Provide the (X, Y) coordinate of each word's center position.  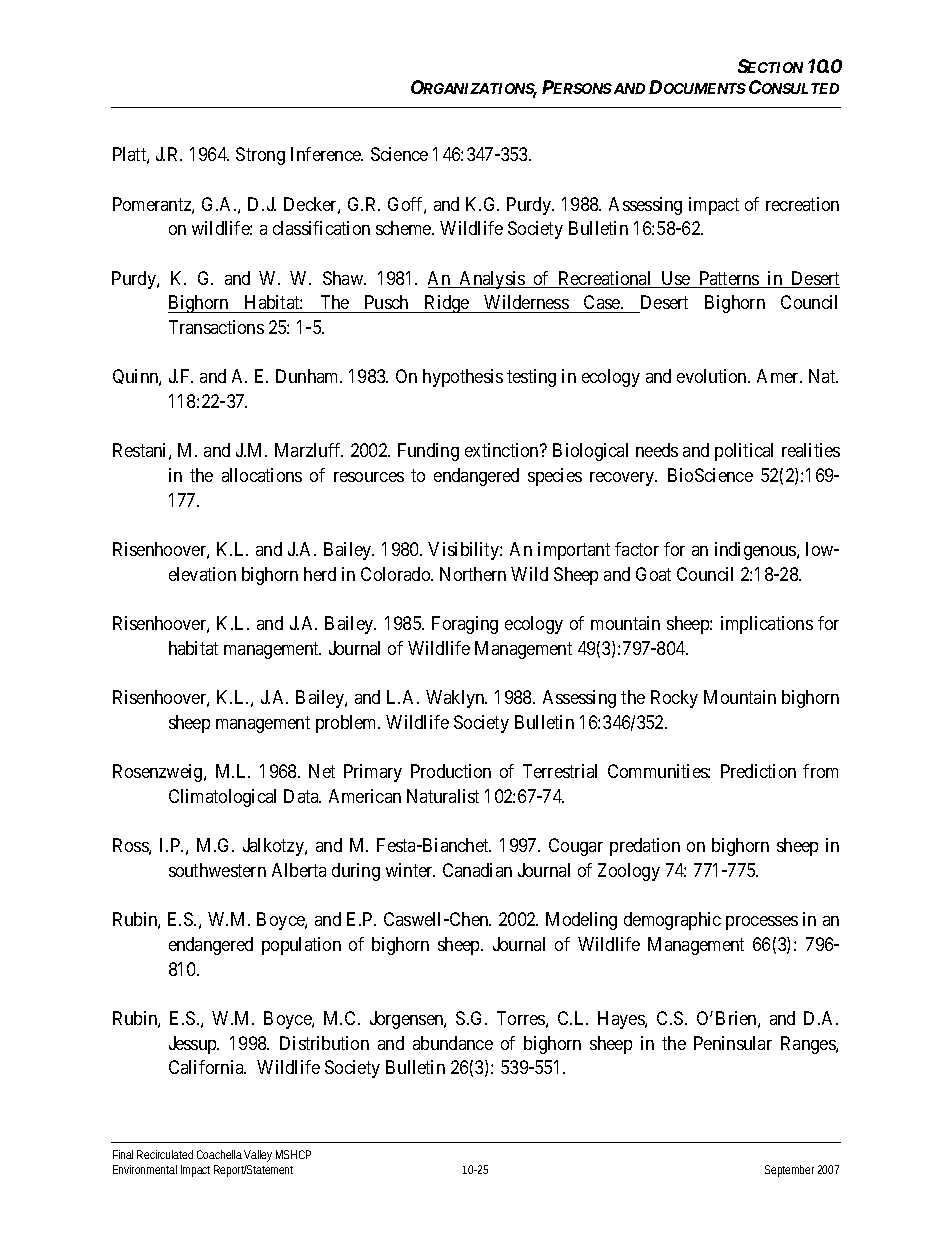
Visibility (464, 551)
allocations (262, 475)
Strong (260, 156)
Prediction (758, 771)
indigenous (756, 551)
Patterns (729, 279)
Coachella (219, 1154)
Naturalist (443, 796)
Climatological (222, 798)
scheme (404, 228)
